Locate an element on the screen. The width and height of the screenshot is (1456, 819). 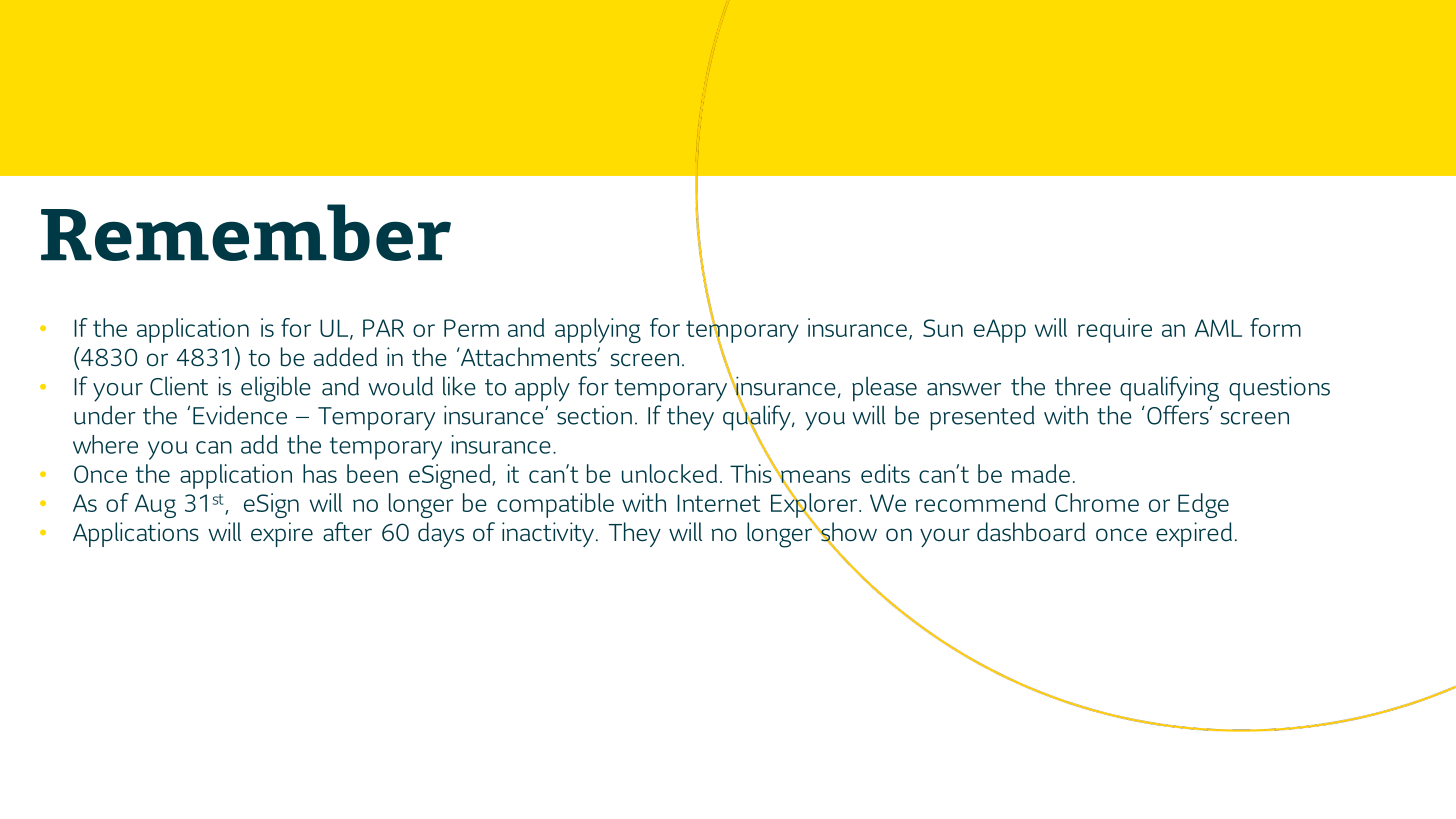
dashboard is located at coordinates (1031, 532).
